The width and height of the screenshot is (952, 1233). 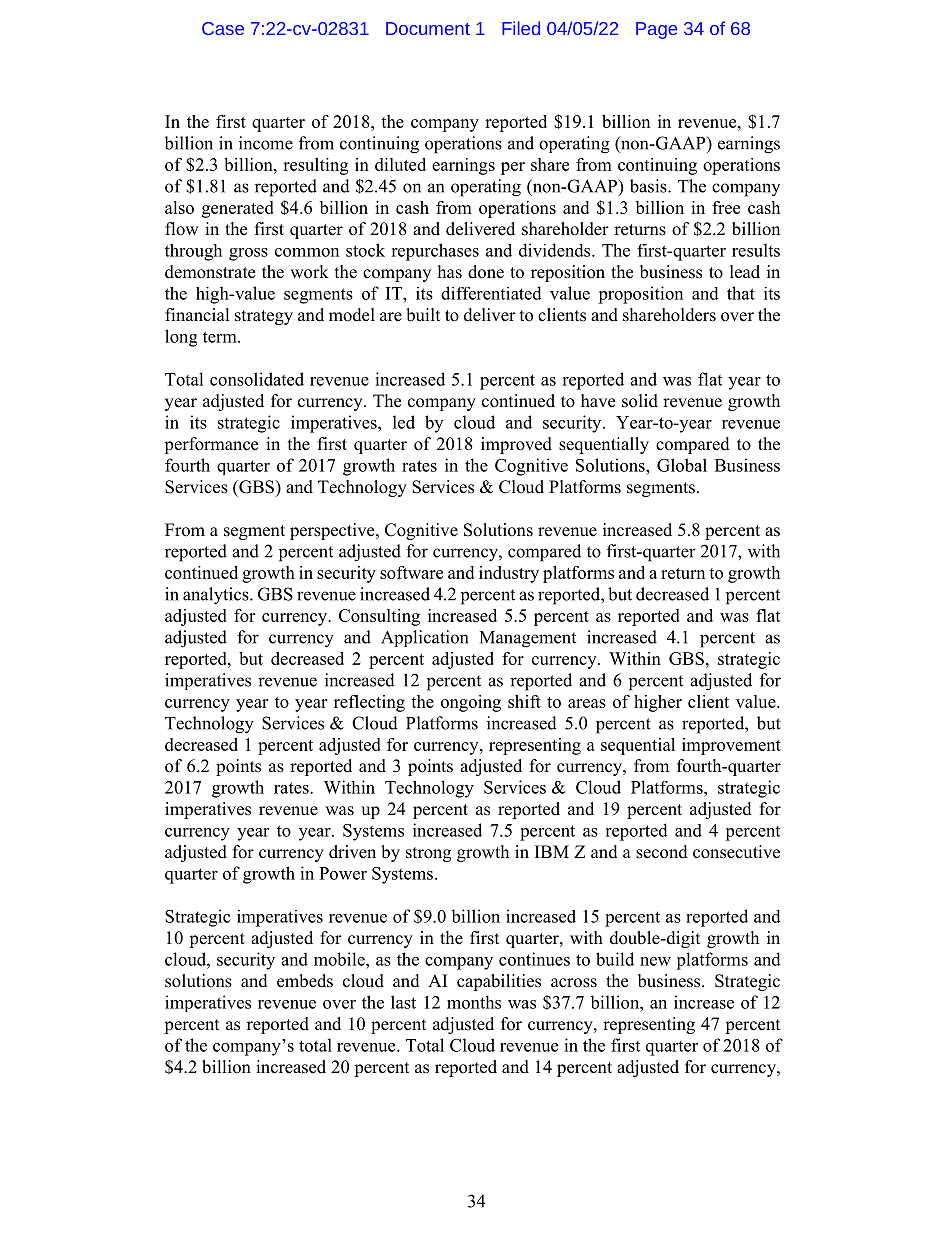 What do you see at coordinates (471, 703) in the screenshot?
I see `ongoing` at bounding box center [471, 703].
